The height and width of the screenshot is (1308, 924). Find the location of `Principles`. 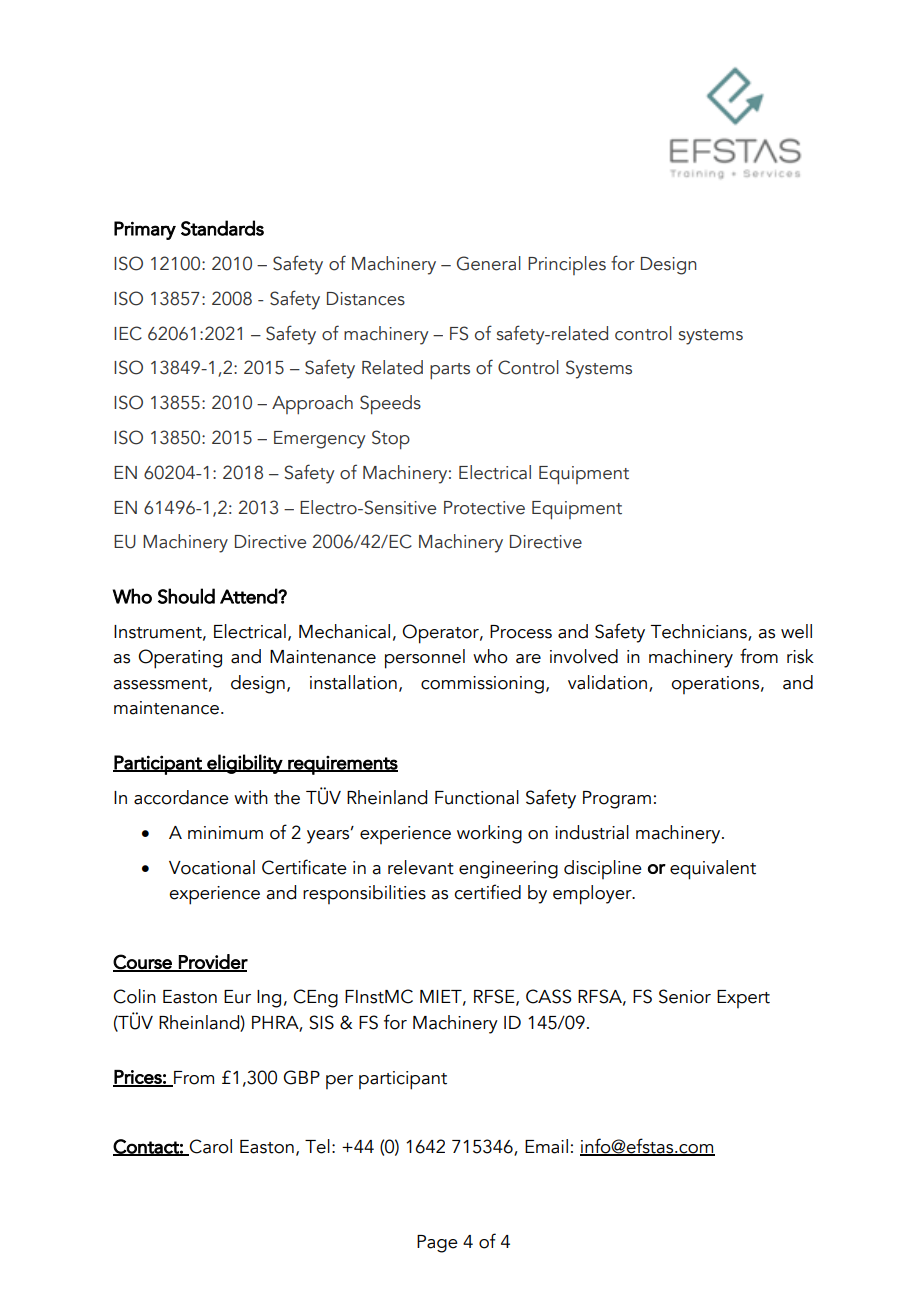

Principles is located at coordinates (567, 265).
